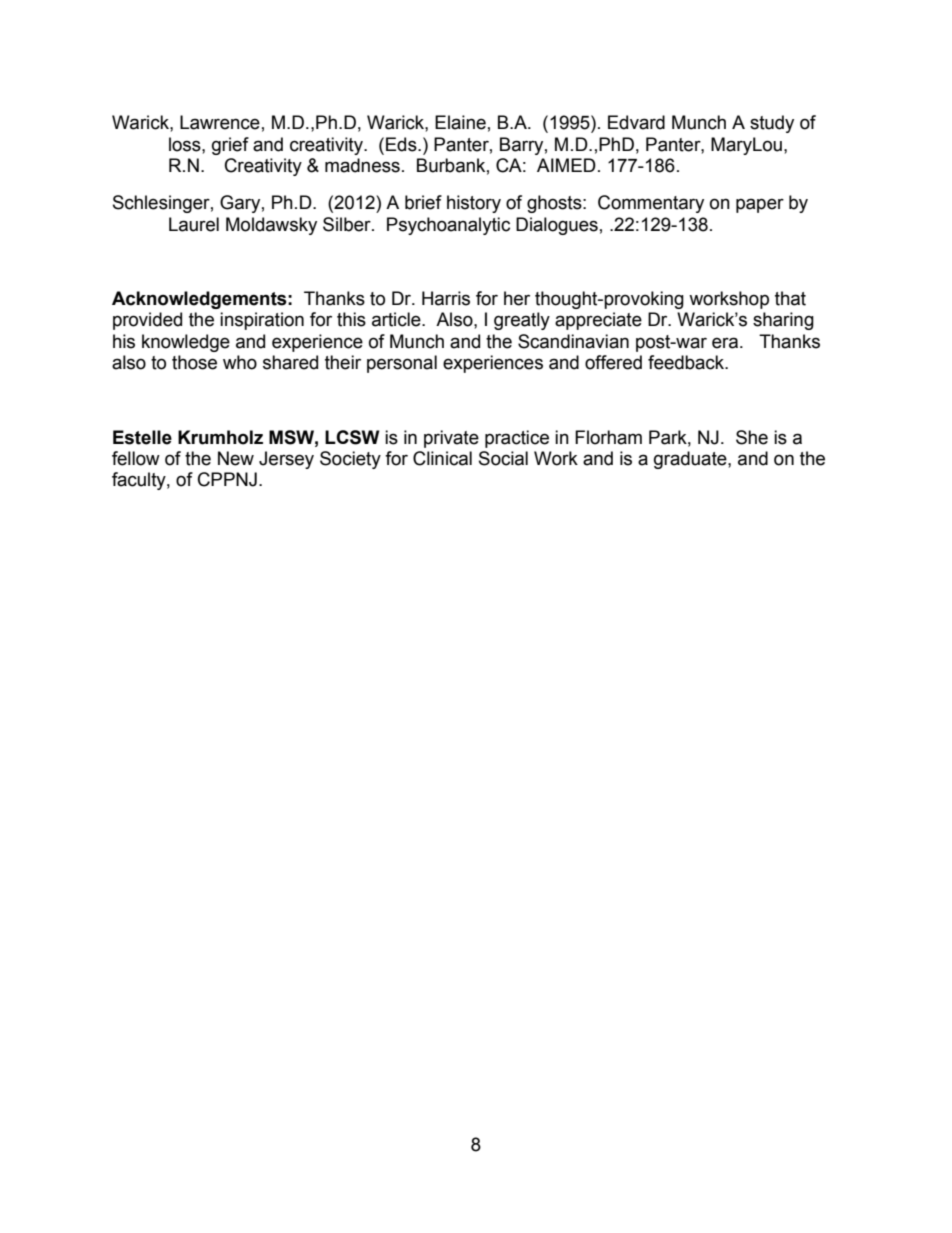 The image size is (952, 1233). Describe the element at coordinates (262, 321) in the image. I see `inspiration` at that location.
